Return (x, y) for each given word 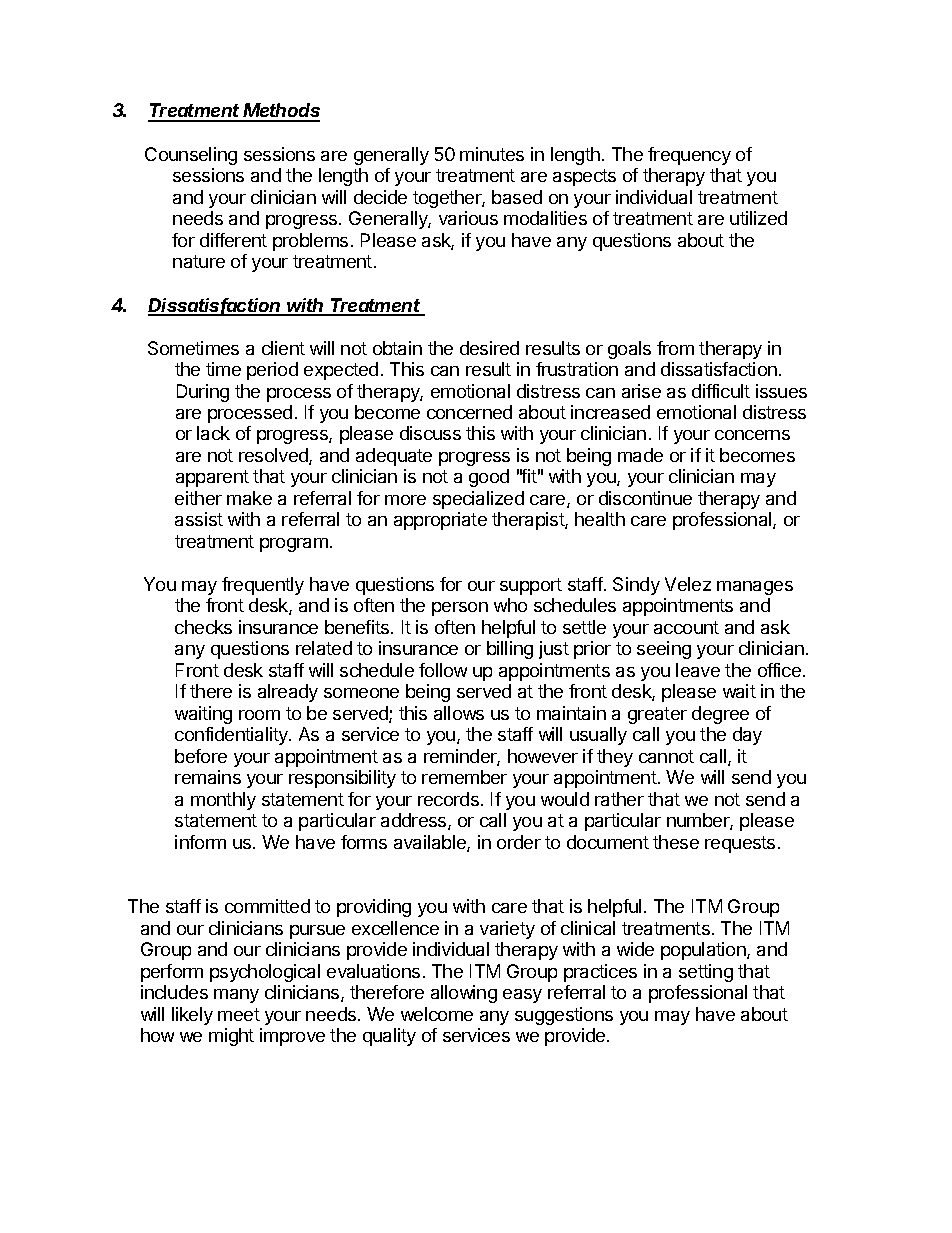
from (675, 348)
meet (239, 1014)
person (460, 609)
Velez (688, 584)
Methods (281, 112)
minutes (492, 154)
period (272, 371)
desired (489, 348)
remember (464, 777)
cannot (666, 756)
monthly (223, 801)
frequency (689, 156)
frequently (263, 586)
